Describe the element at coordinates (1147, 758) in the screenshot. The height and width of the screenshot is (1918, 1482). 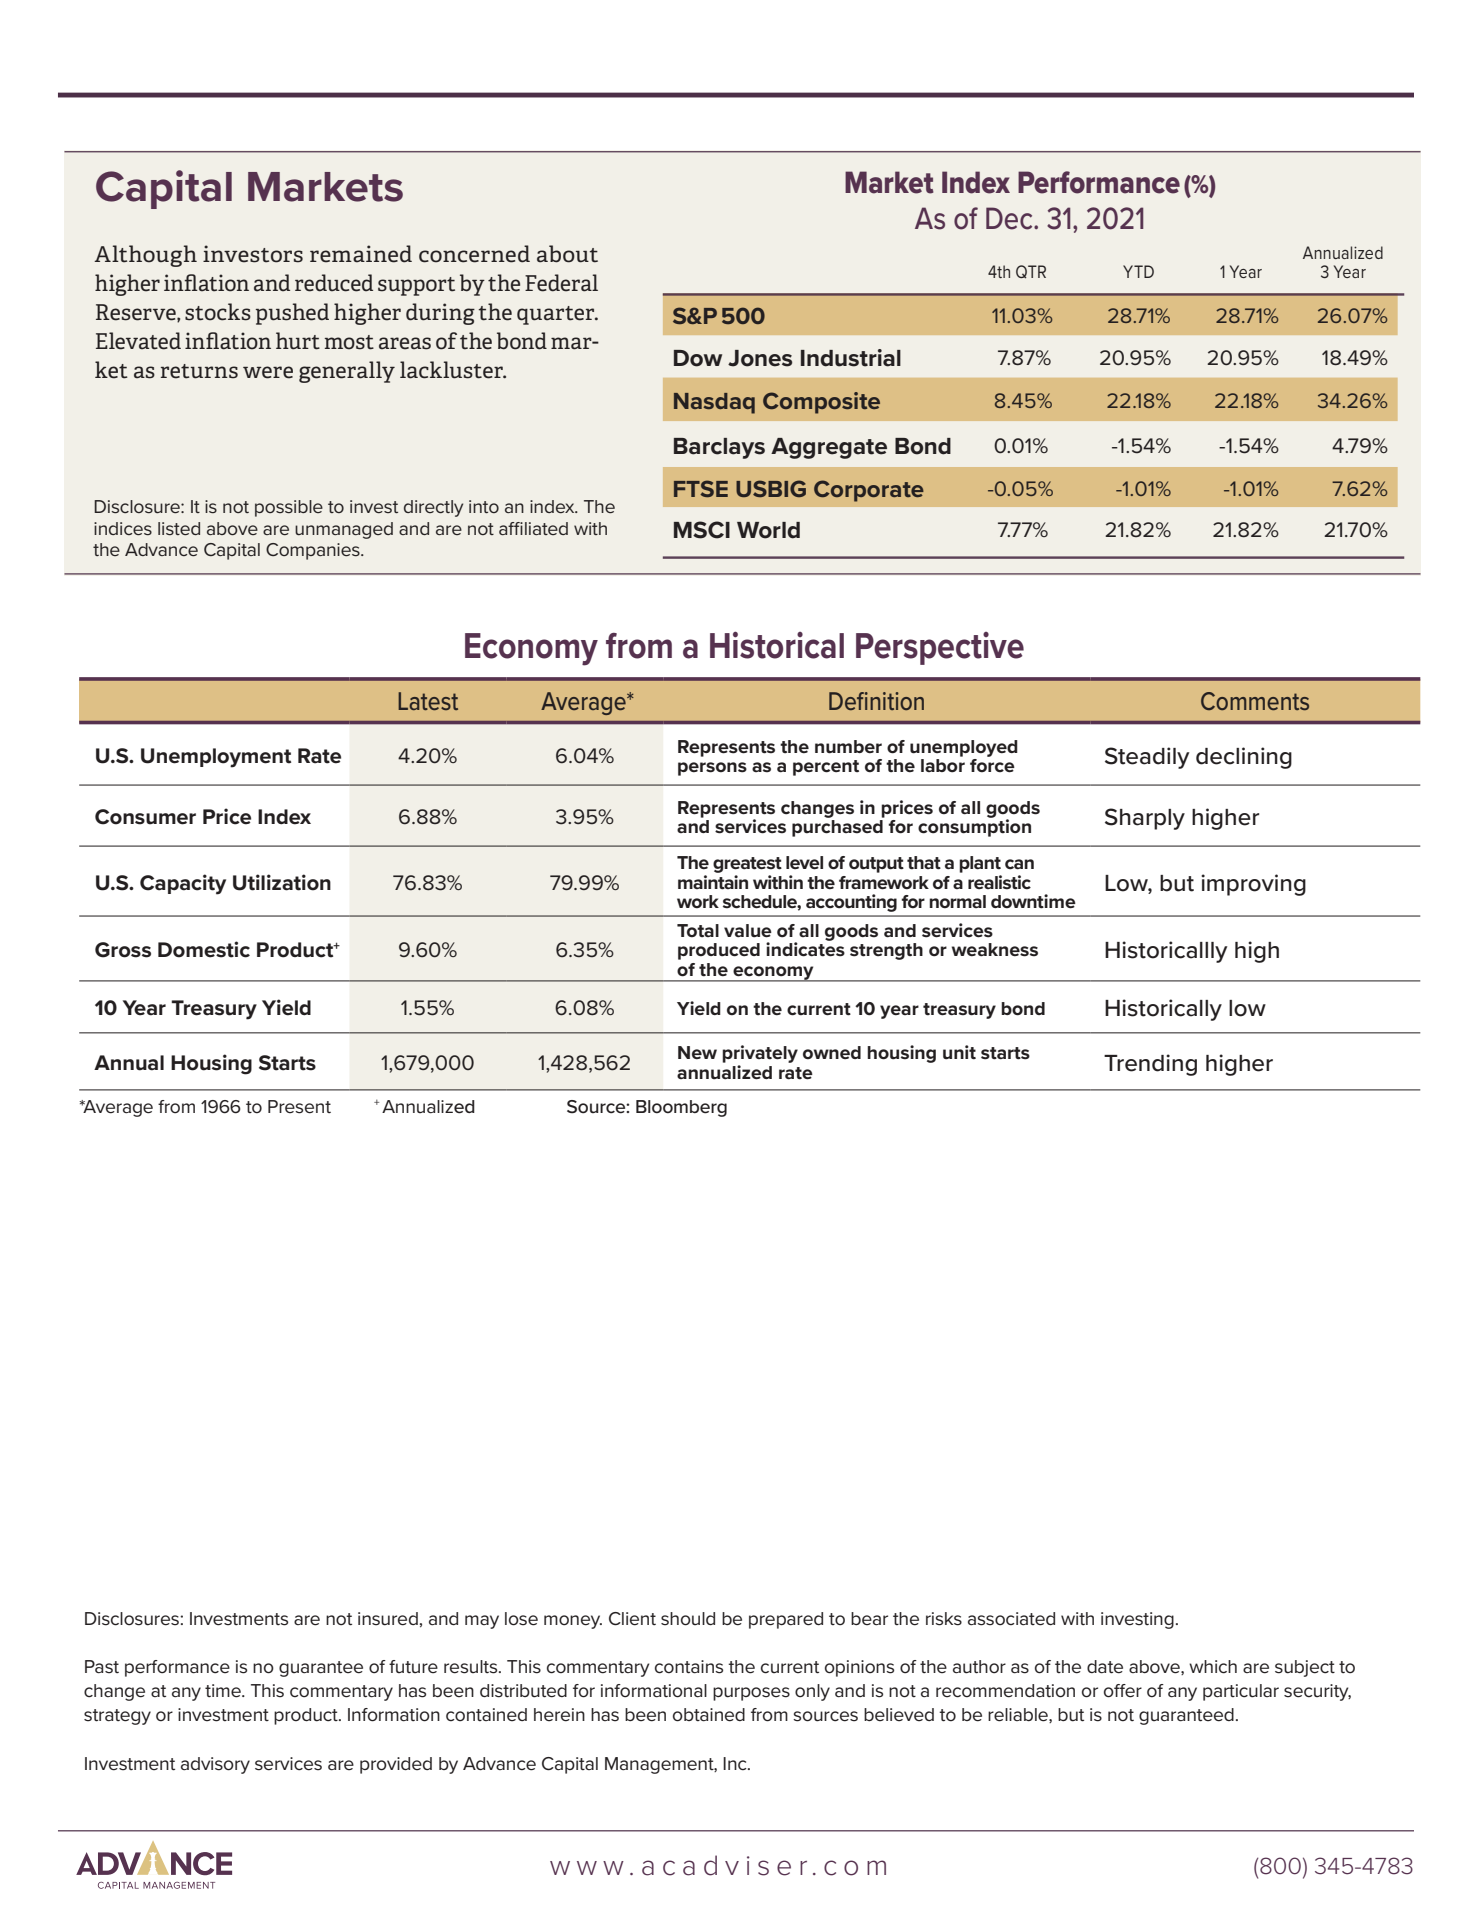
I see `Steadily` at that location.
